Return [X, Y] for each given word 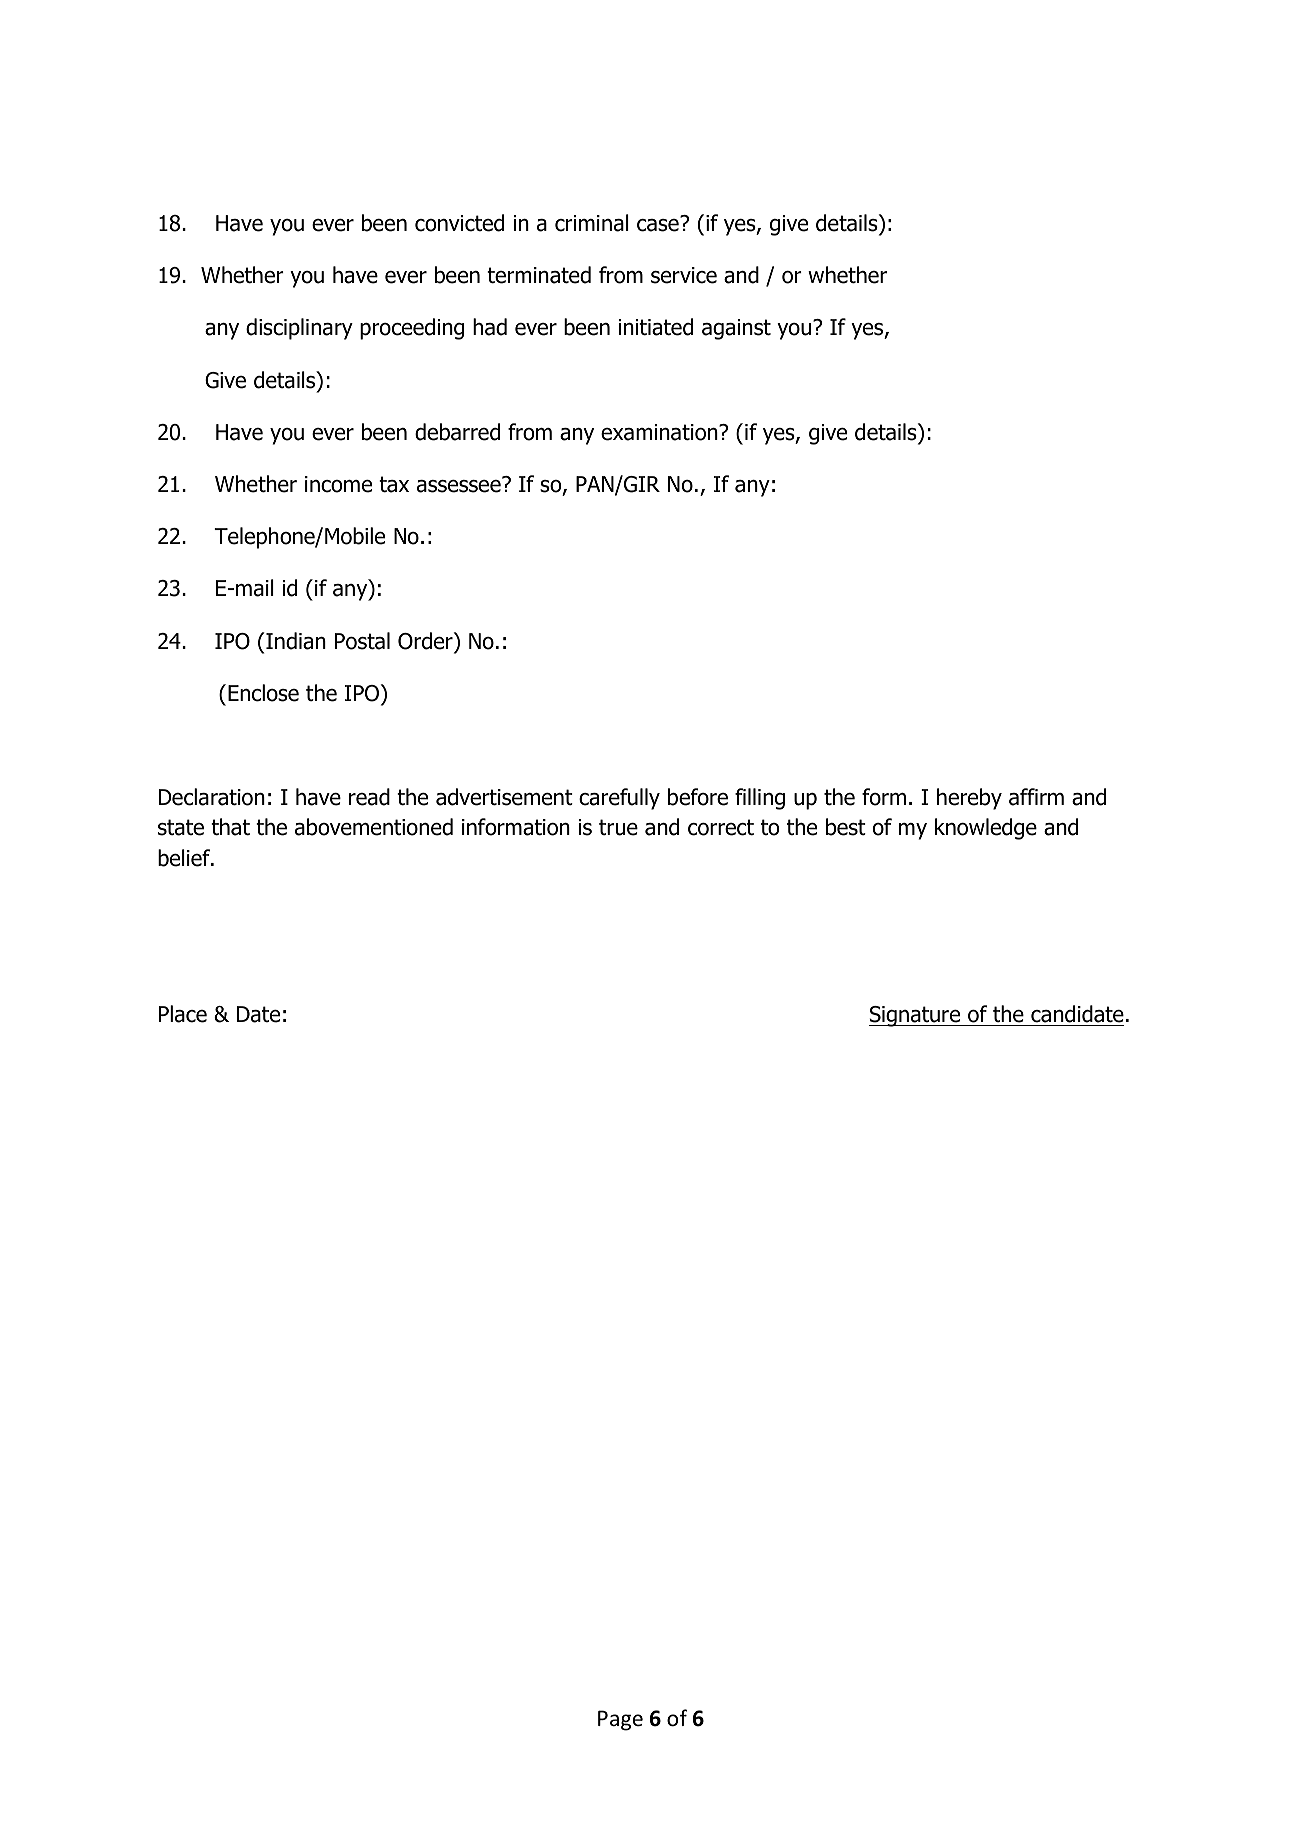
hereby [969, 799]
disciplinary [299, 329]
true [618, 827]
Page [620, 1720]
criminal [592, 223]
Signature [916, 1016]
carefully [619, 799]
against [736, 329]
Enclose [263, 693]
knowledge [986, 829]
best [846, 827]
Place [183, 1014]
